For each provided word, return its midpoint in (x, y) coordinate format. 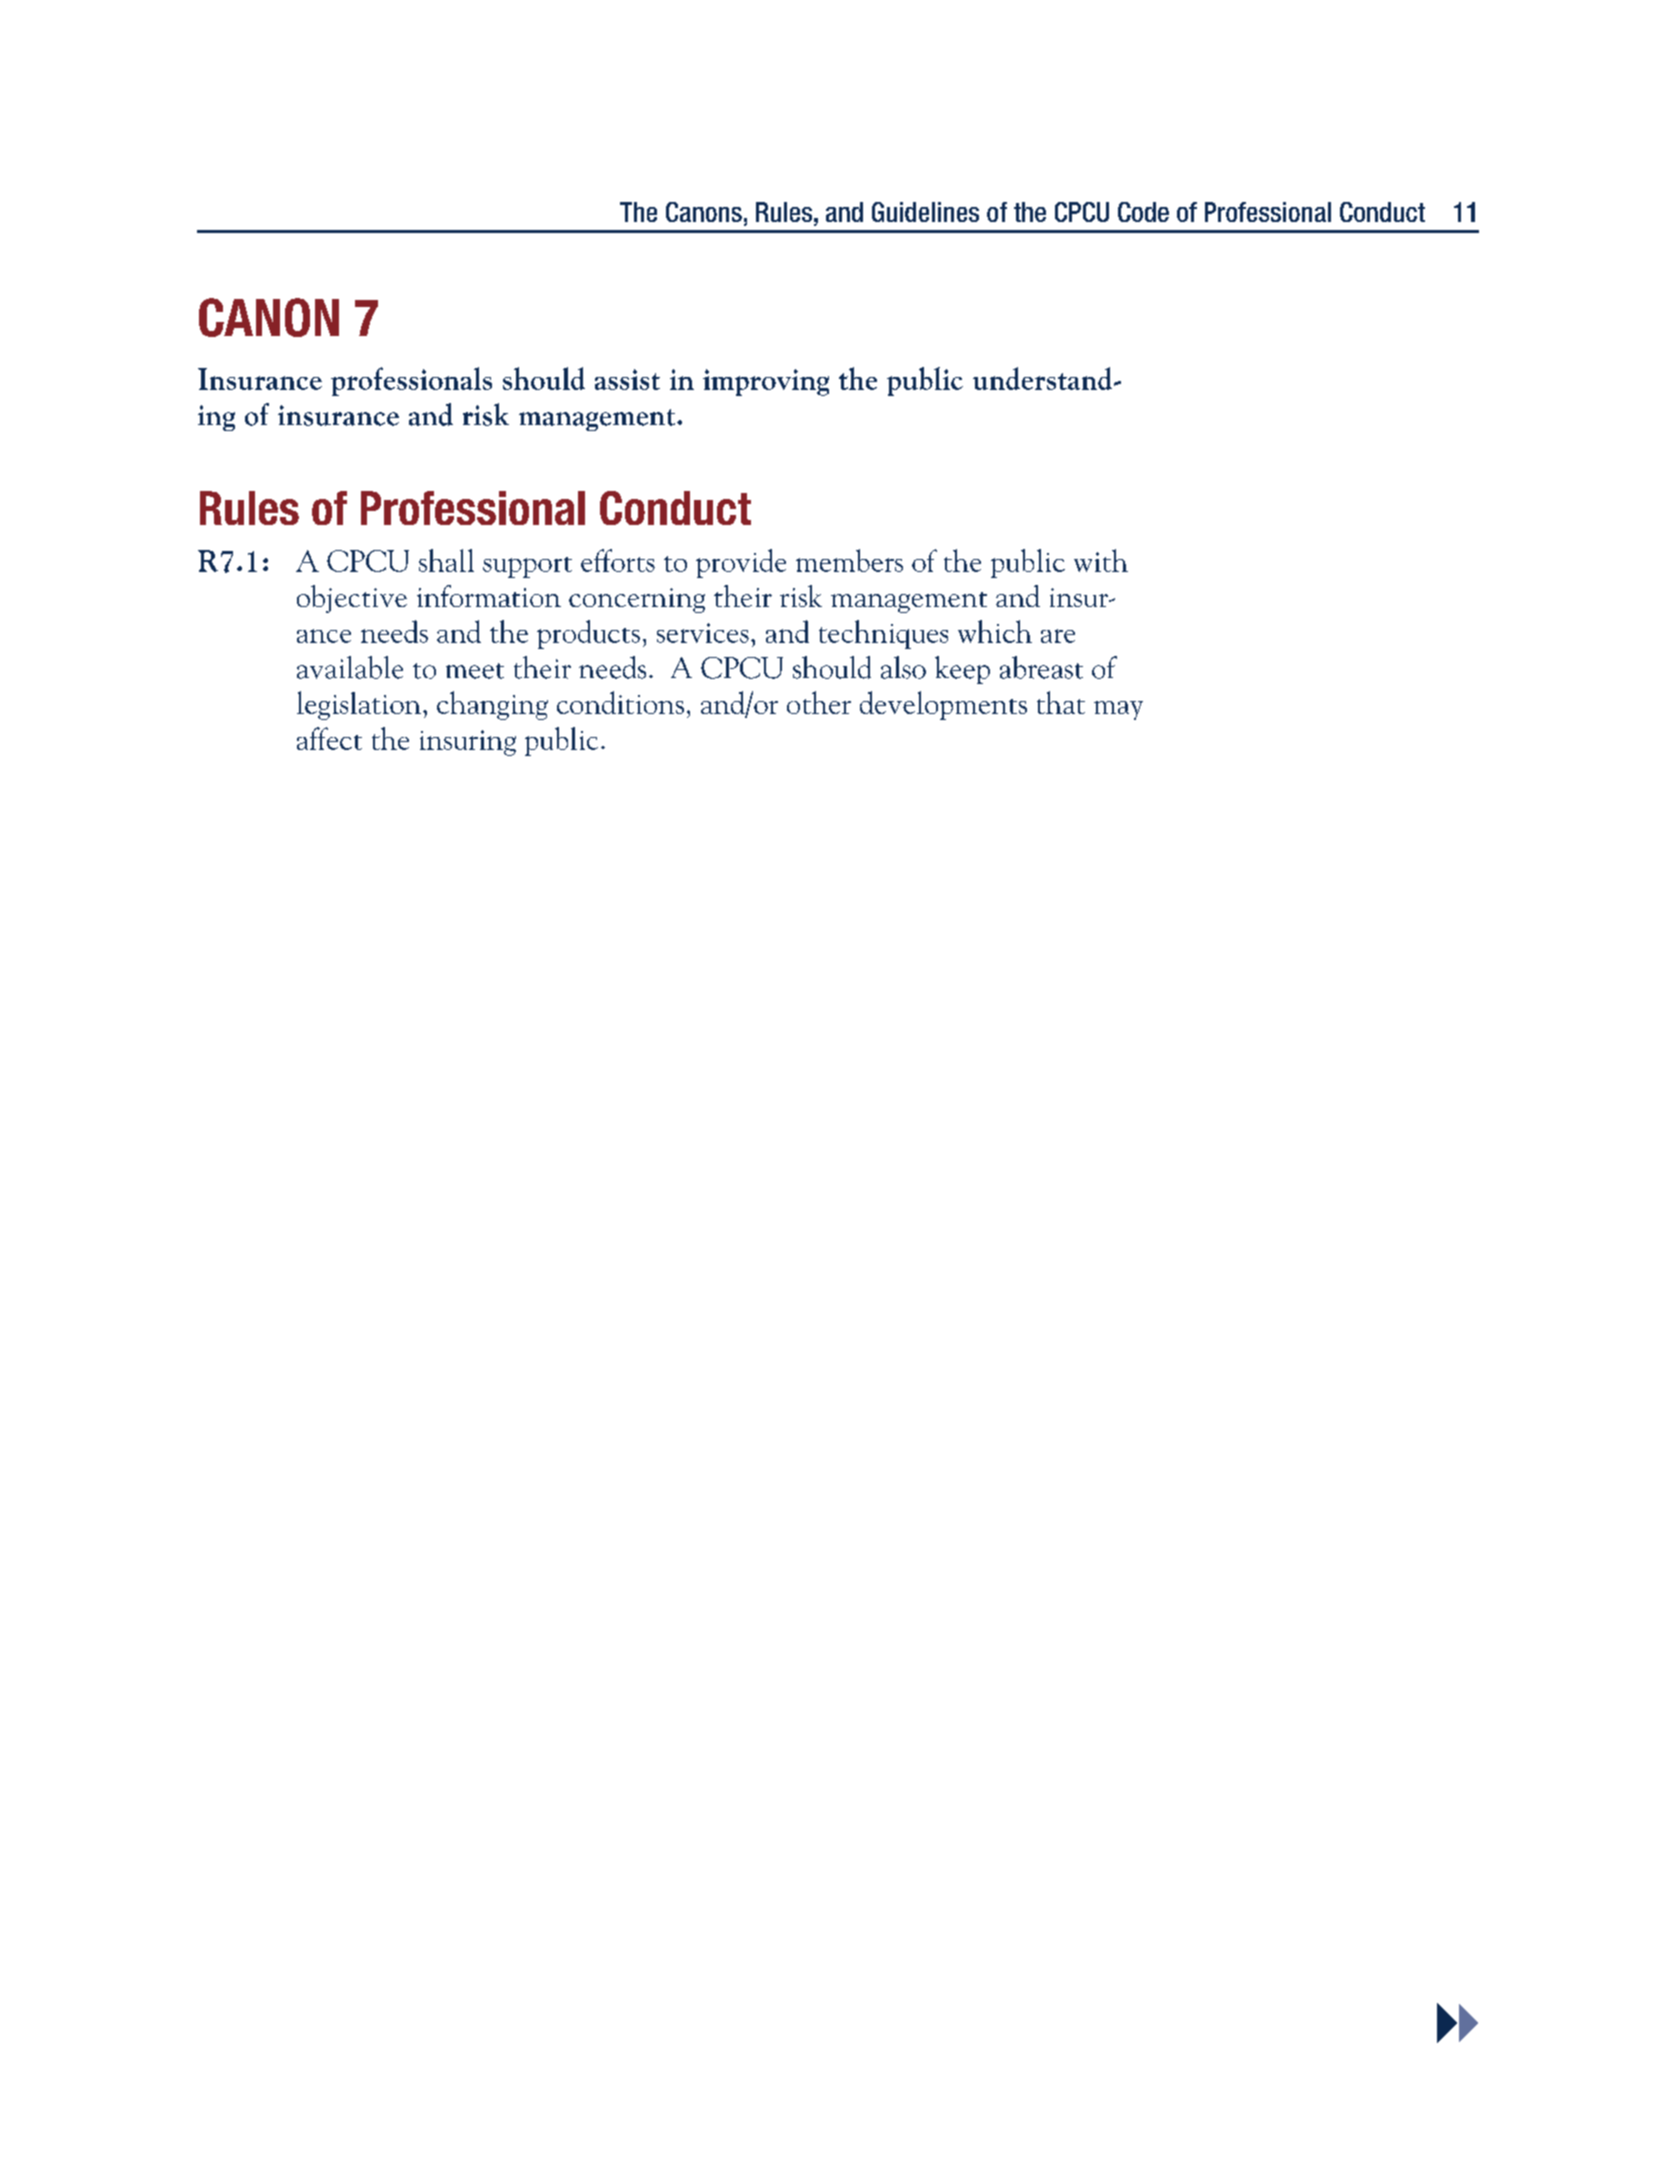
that (1061, 702)
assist (627, 379)
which (995, 631)
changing (492, 705)
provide (741, 563)
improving (766, 382)
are (1058, 636)
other (819, 702)
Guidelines (925, 212)
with (1101, 560)
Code (1143, 212)
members (849, 560)
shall (446, 560)
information (489, 596)
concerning (637, 600)
